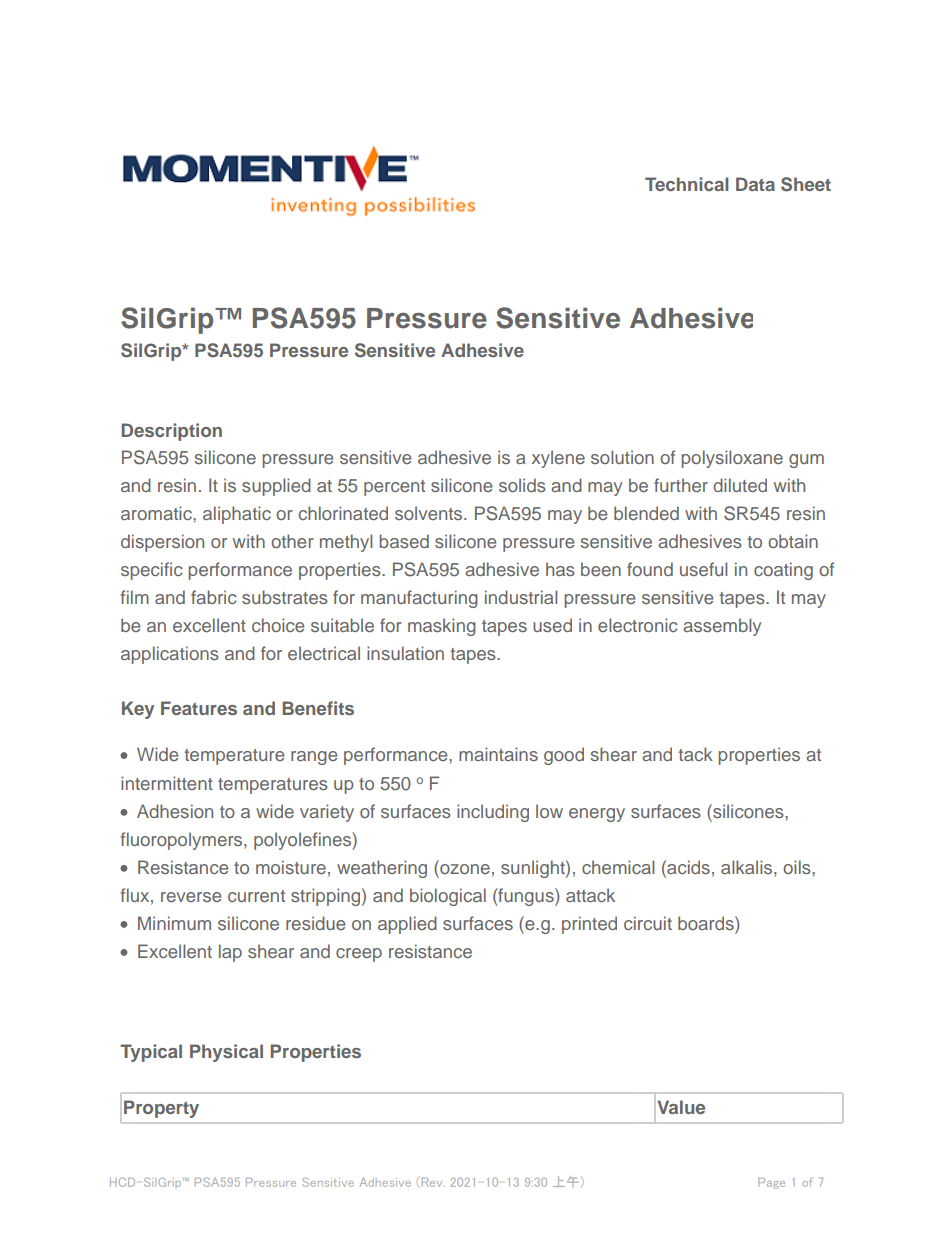 Image resolution: width=952 pixels, height=1233 pixels. What do you see at coordinates (686, 184) in the page?
I see `Technical` at bounding box center [686, 184].
